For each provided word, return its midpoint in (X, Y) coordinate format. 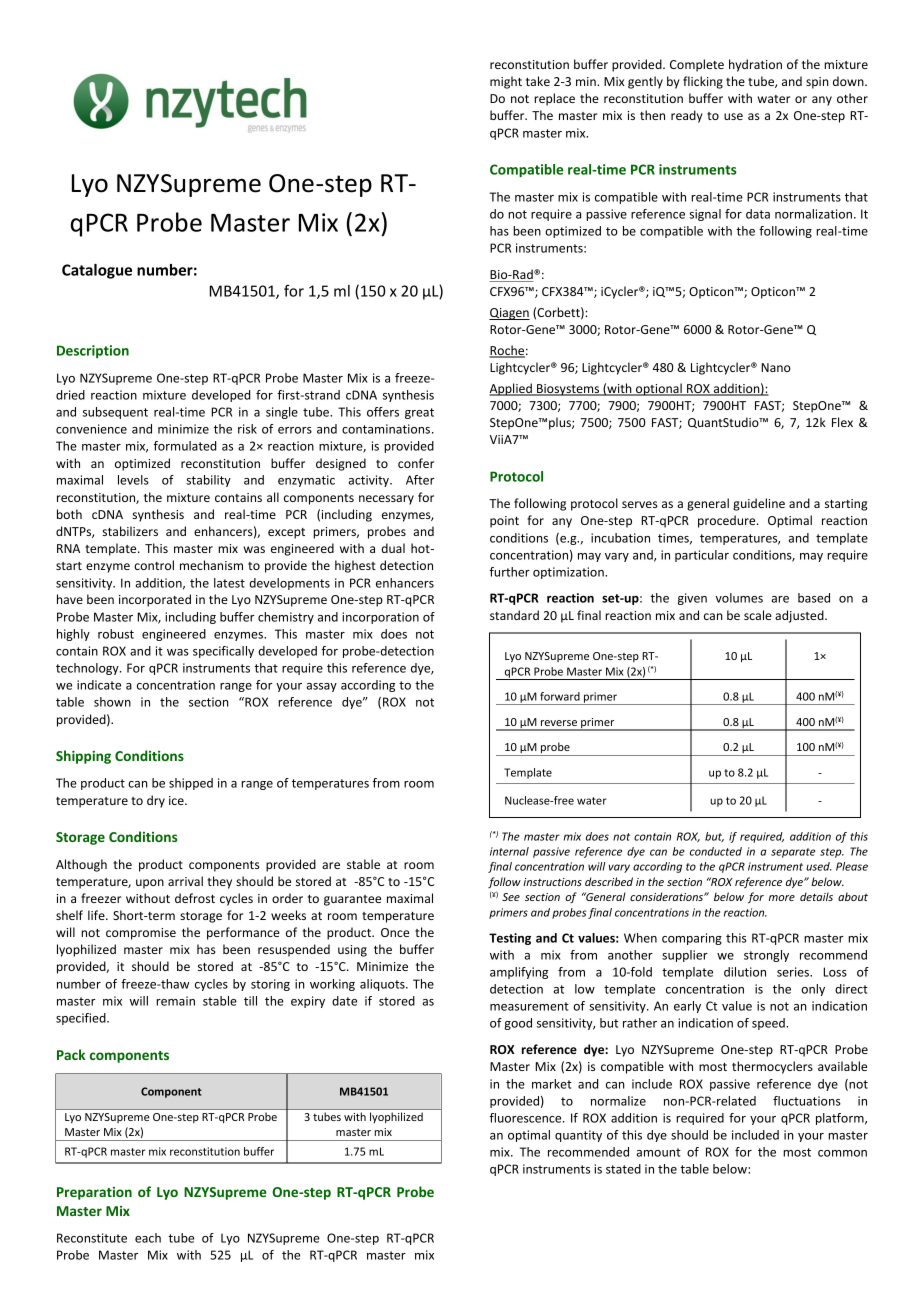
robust (116, 634)
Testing (510, 939)
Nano (776, 367)
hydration (755, 65)
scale (758, 615)
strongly (766, 956)
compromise (141, 934)
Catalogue (97, 271)
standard (514, 615)
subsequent (115, 413)
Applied (511, 389)
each (148, 1238)
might (506, 82)
